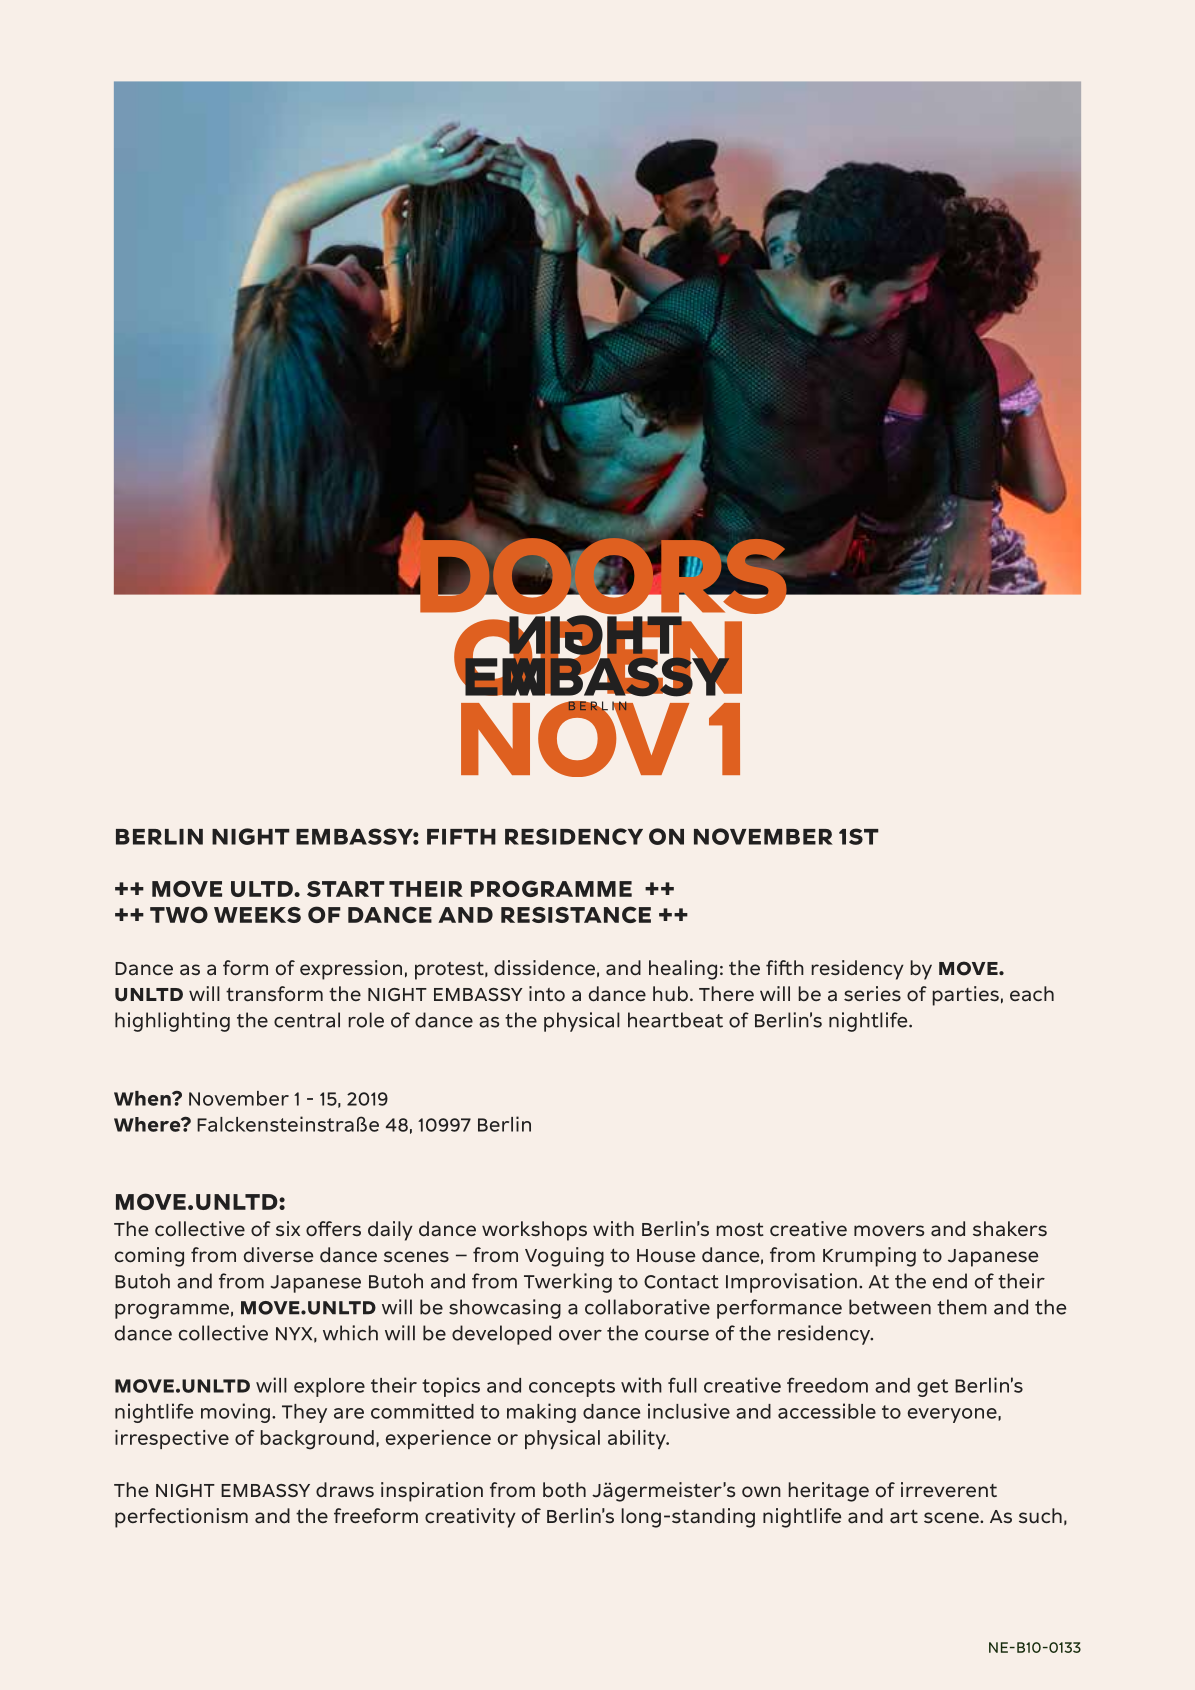 The image size is (1195, 1690). I want to click on RESISTANCE, so click(576, 914).
